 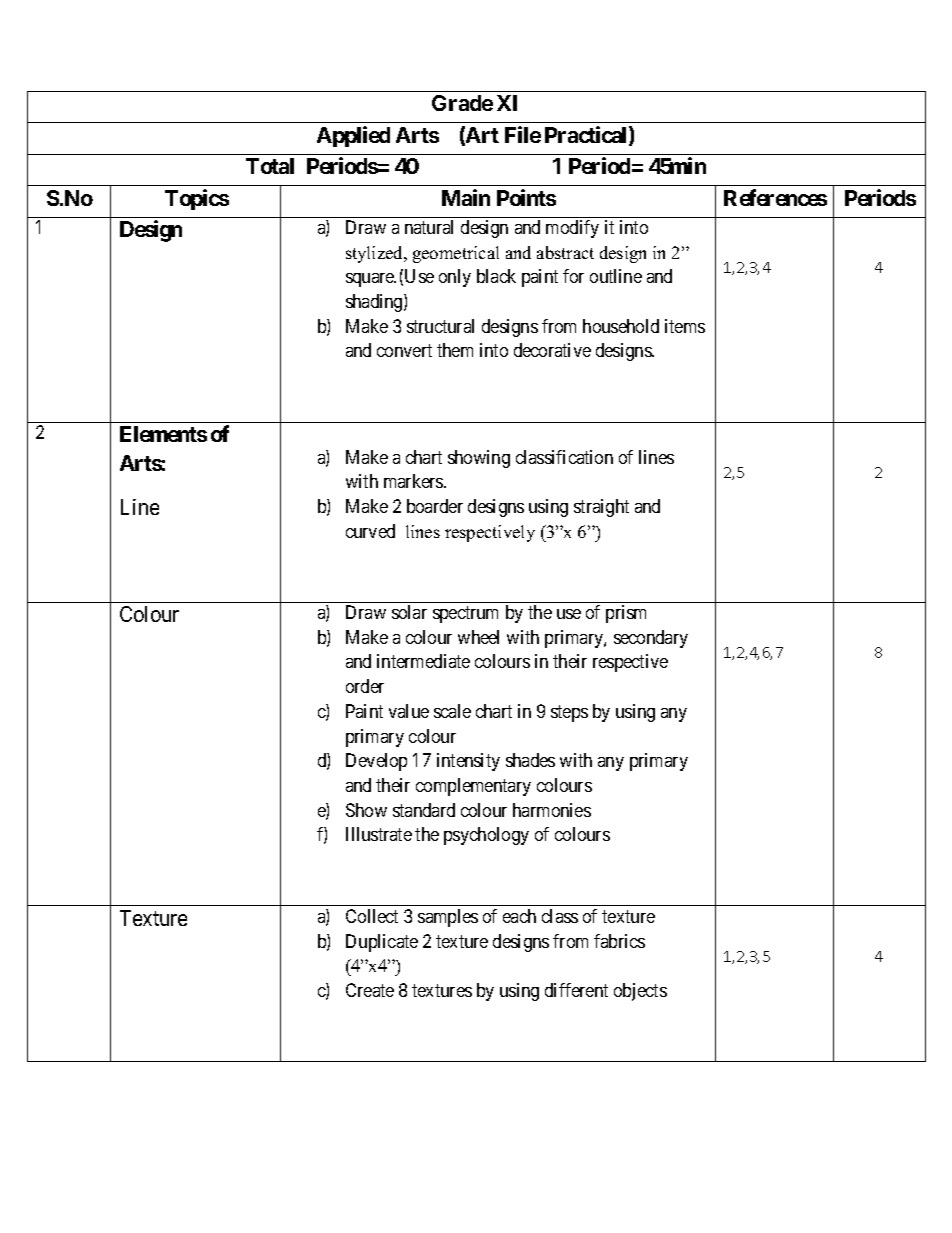 I want to click on straight, so click(x=601, y=508).
